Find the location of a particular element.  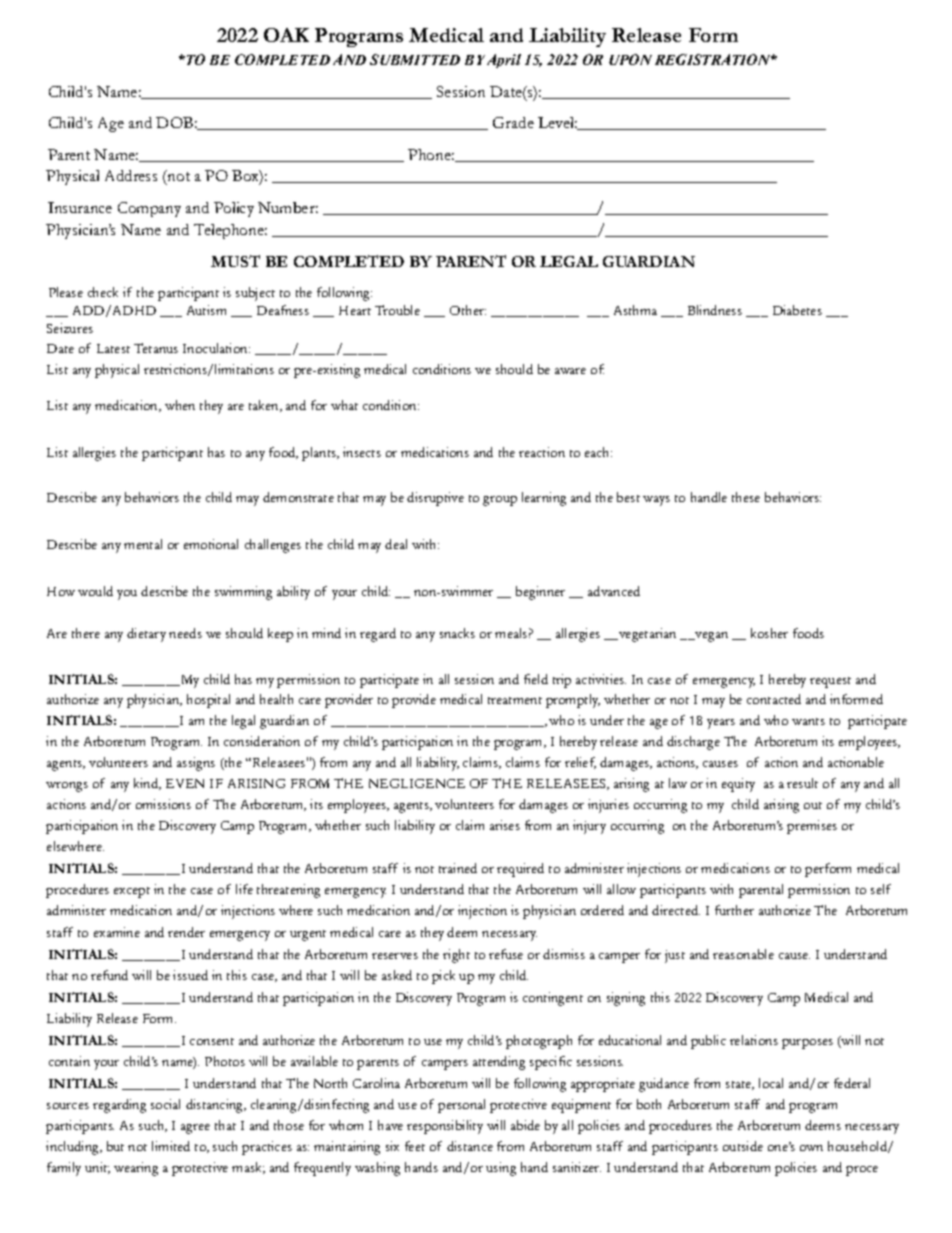

kosher is located at coordinates (769, 633).
